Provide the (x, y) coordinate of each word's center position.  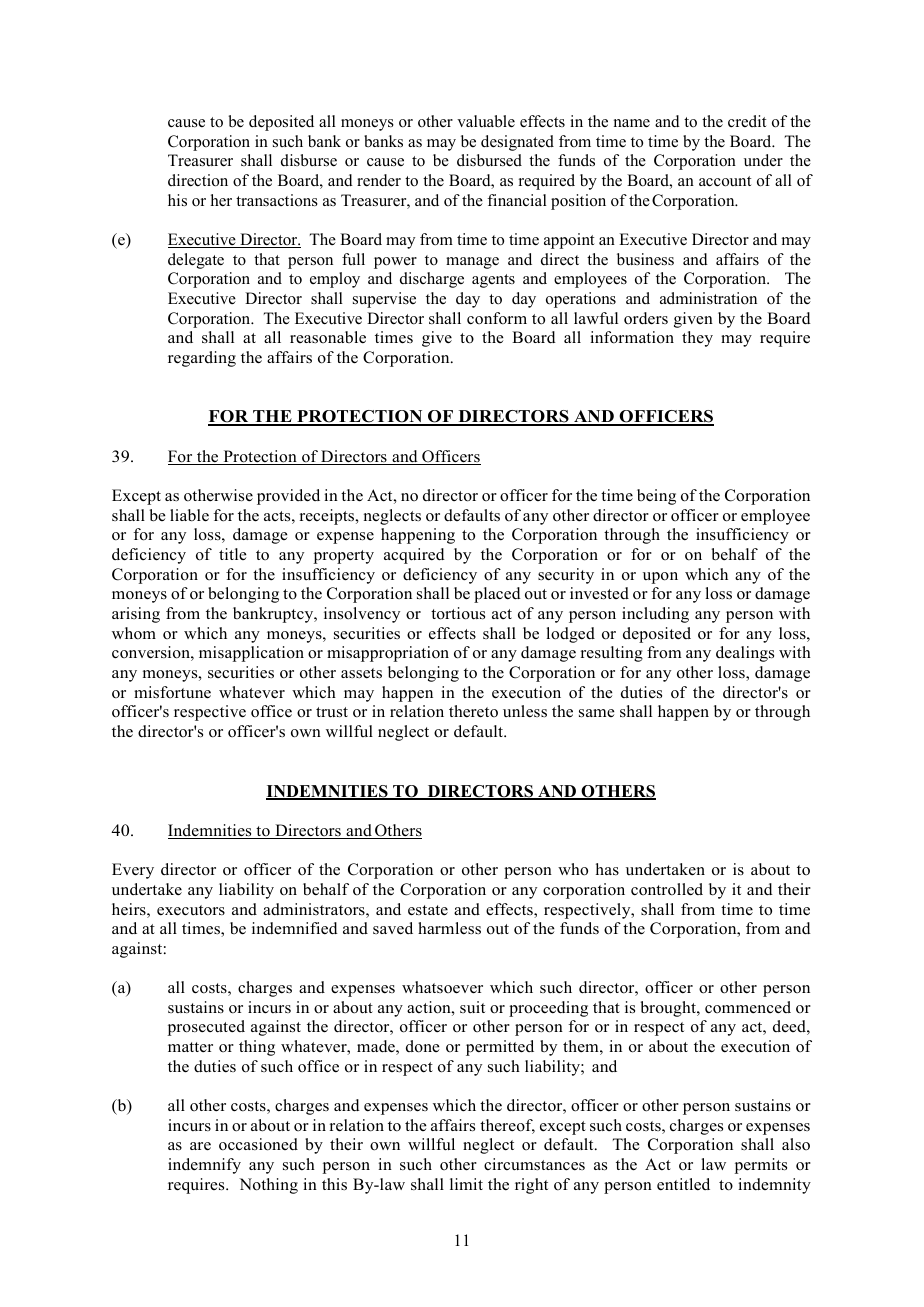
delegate (196, 261)
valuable (486, 121)
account (725, 181)
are (200, 1146)
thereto (473, 711)
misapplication (251, 654)
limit (466, 1184)
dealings (745, 654)
